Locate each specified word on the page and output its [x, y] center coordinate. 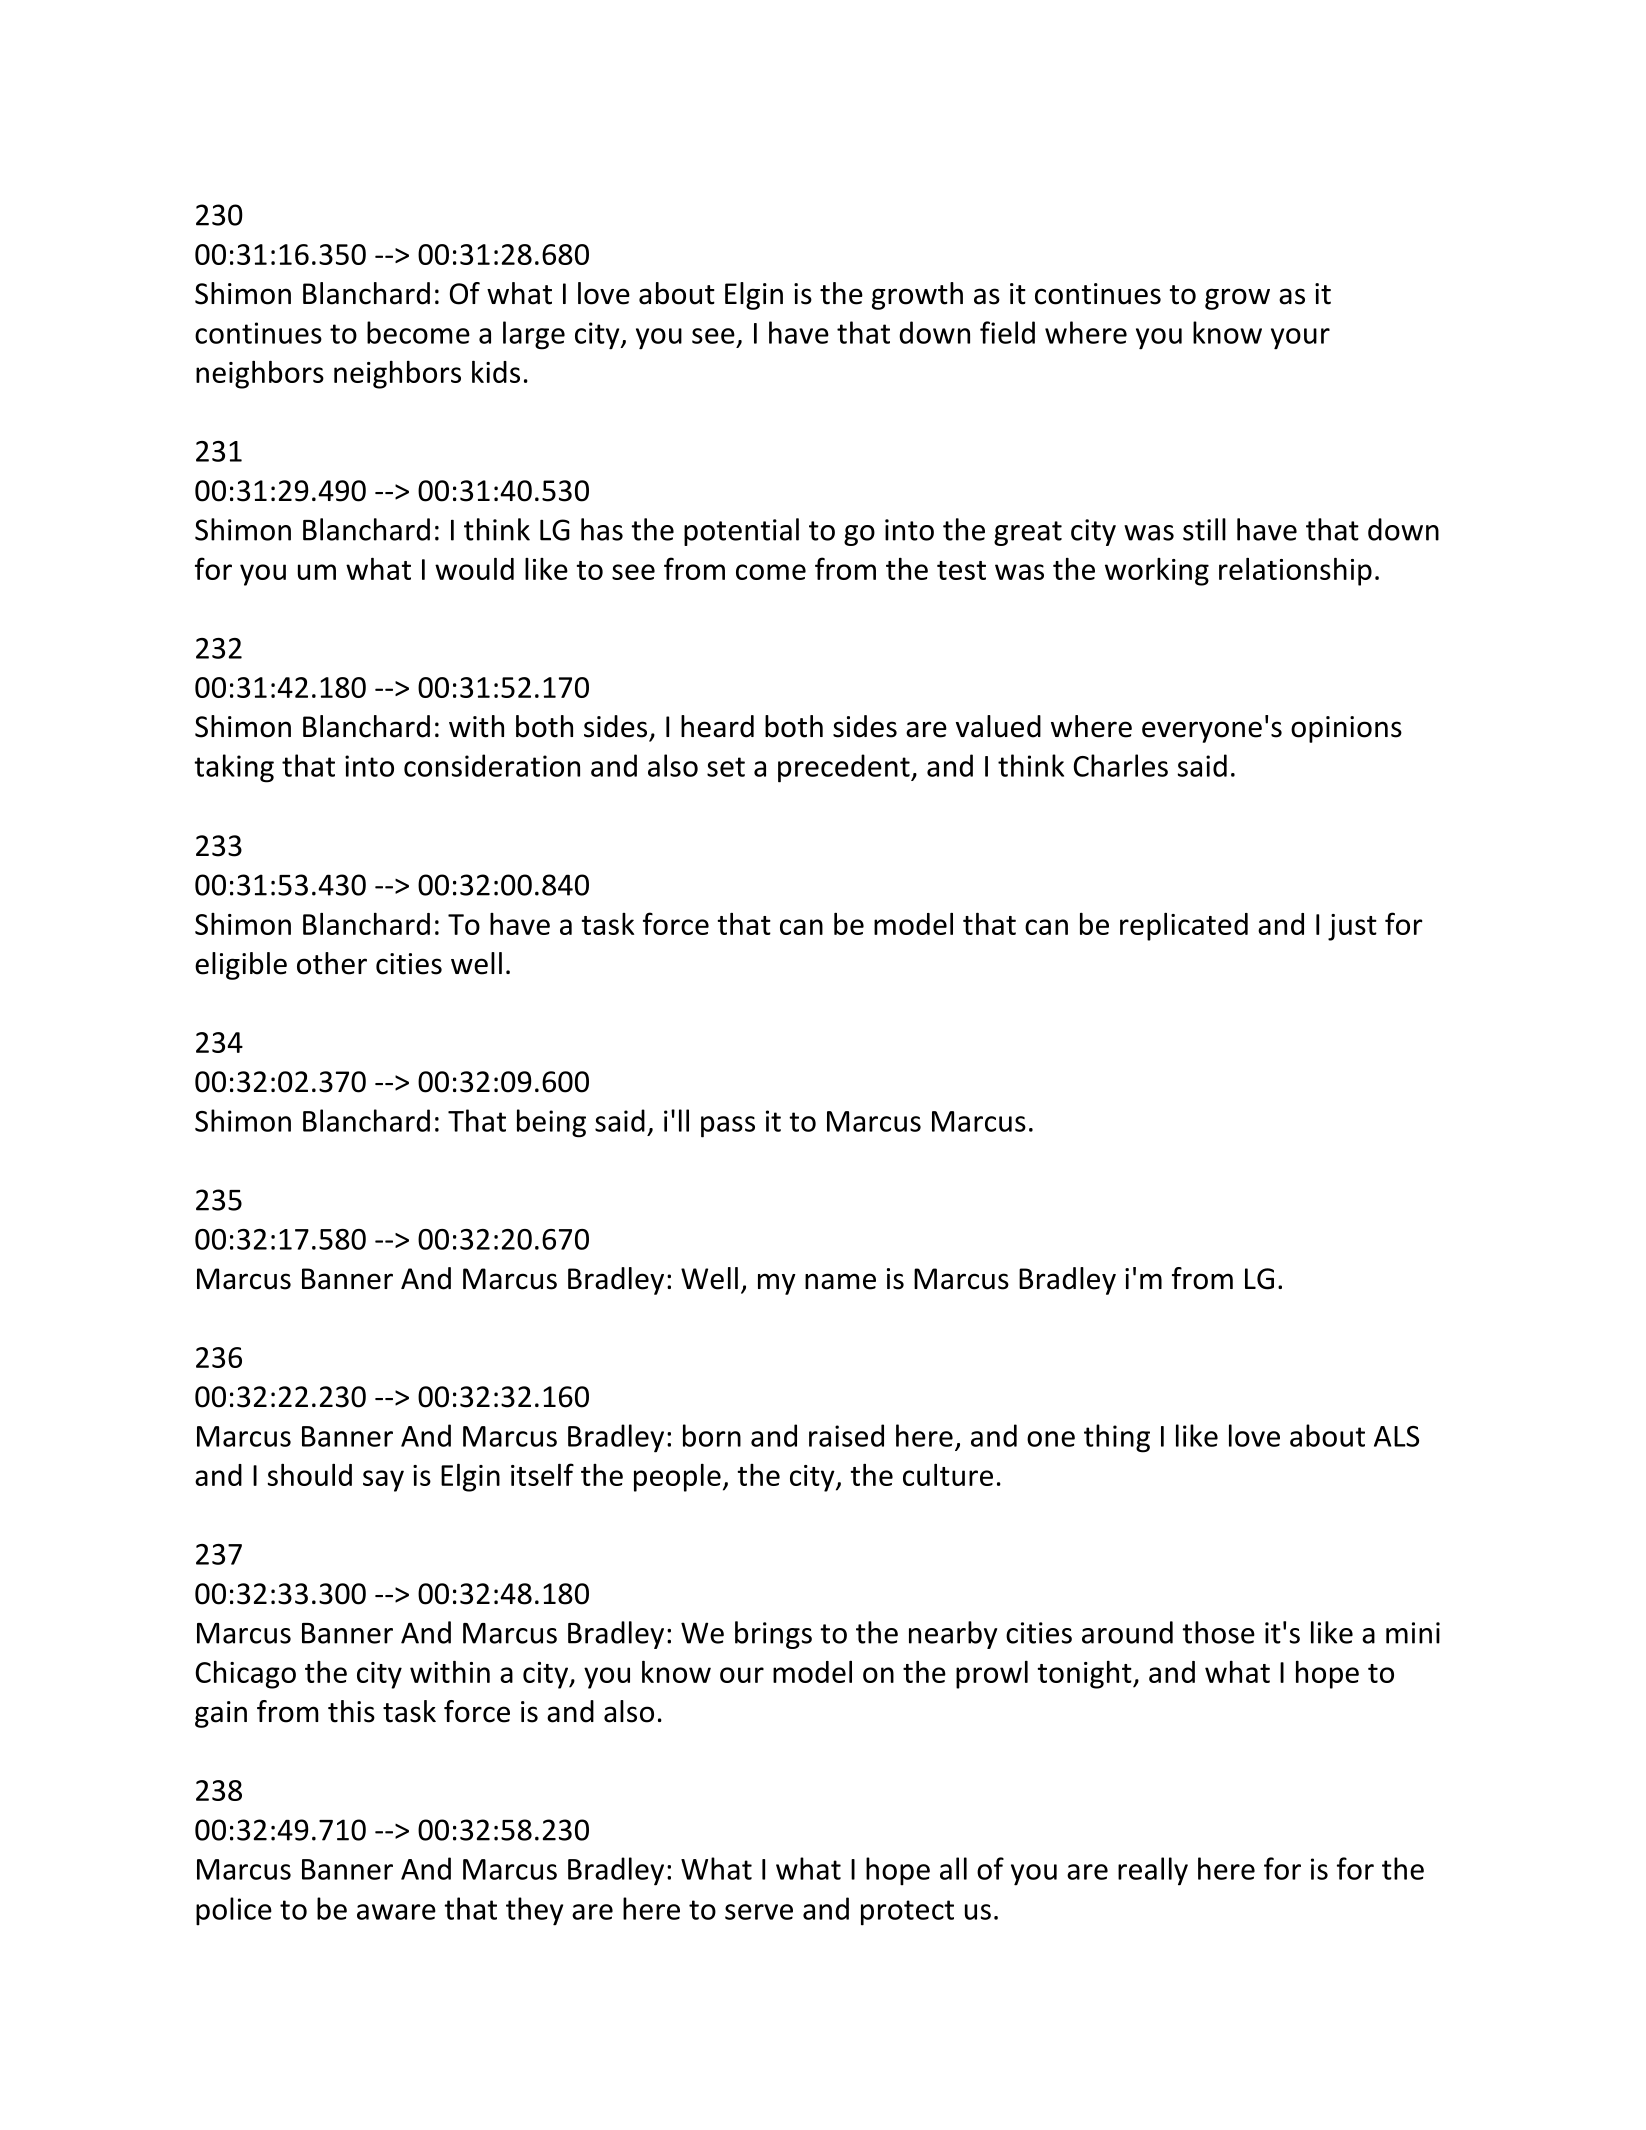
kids [496, 372]
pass [728, 1127]
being [551, 1123]
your [1300, 339]
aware [396, 1912]
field [1007, 332]
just [1352, 927]
